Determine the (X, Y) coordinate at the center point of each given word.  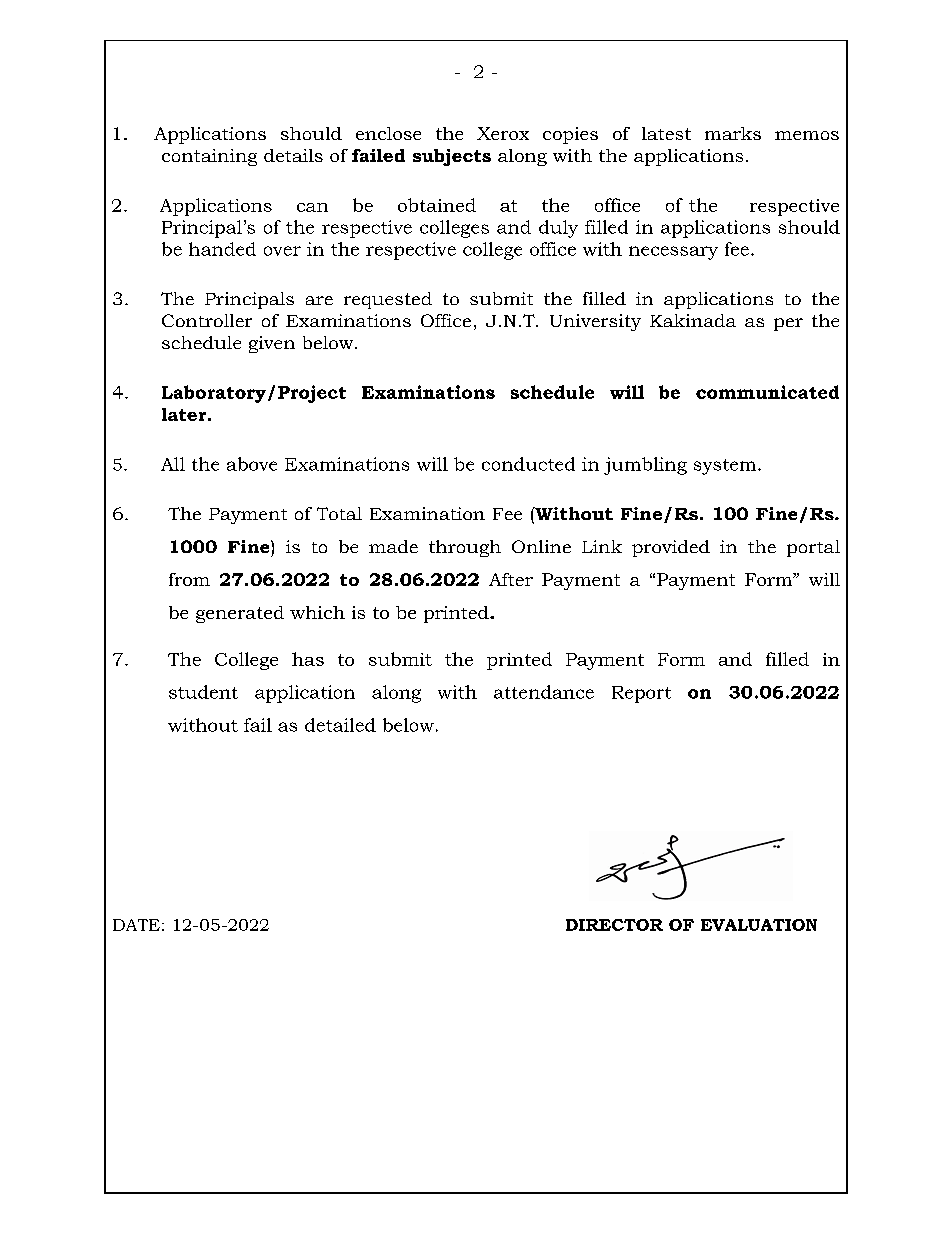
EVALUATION (759, 925)
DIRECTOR (614, 925)
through (465, 548)
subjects (452, 157)
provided (671, 548)
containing (209, 157)
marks (733, 133)
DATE (136, 925)
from (189, 579)
